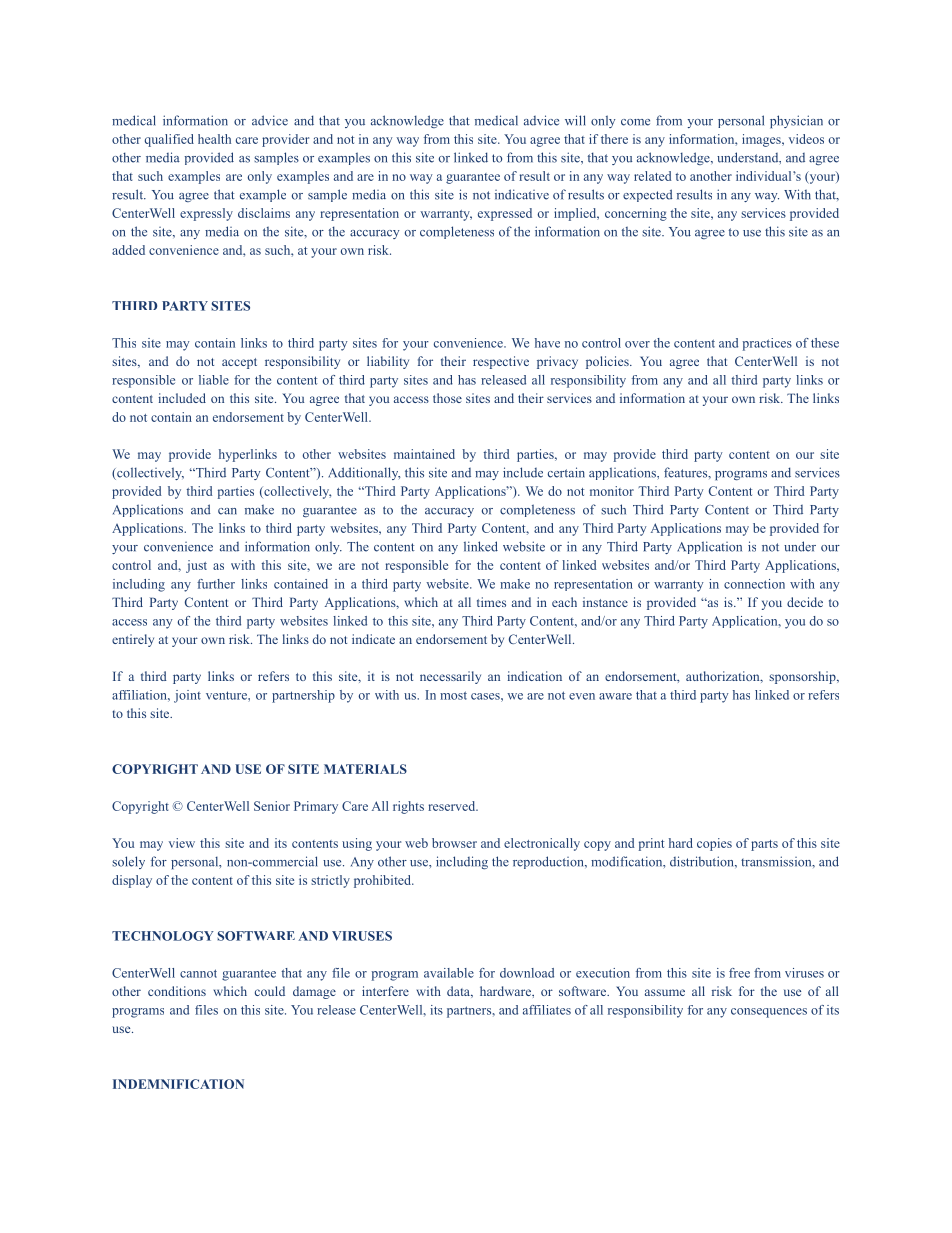  Describe the element at coordinates (612, 491) in the document. I see `monitor` at that location.
